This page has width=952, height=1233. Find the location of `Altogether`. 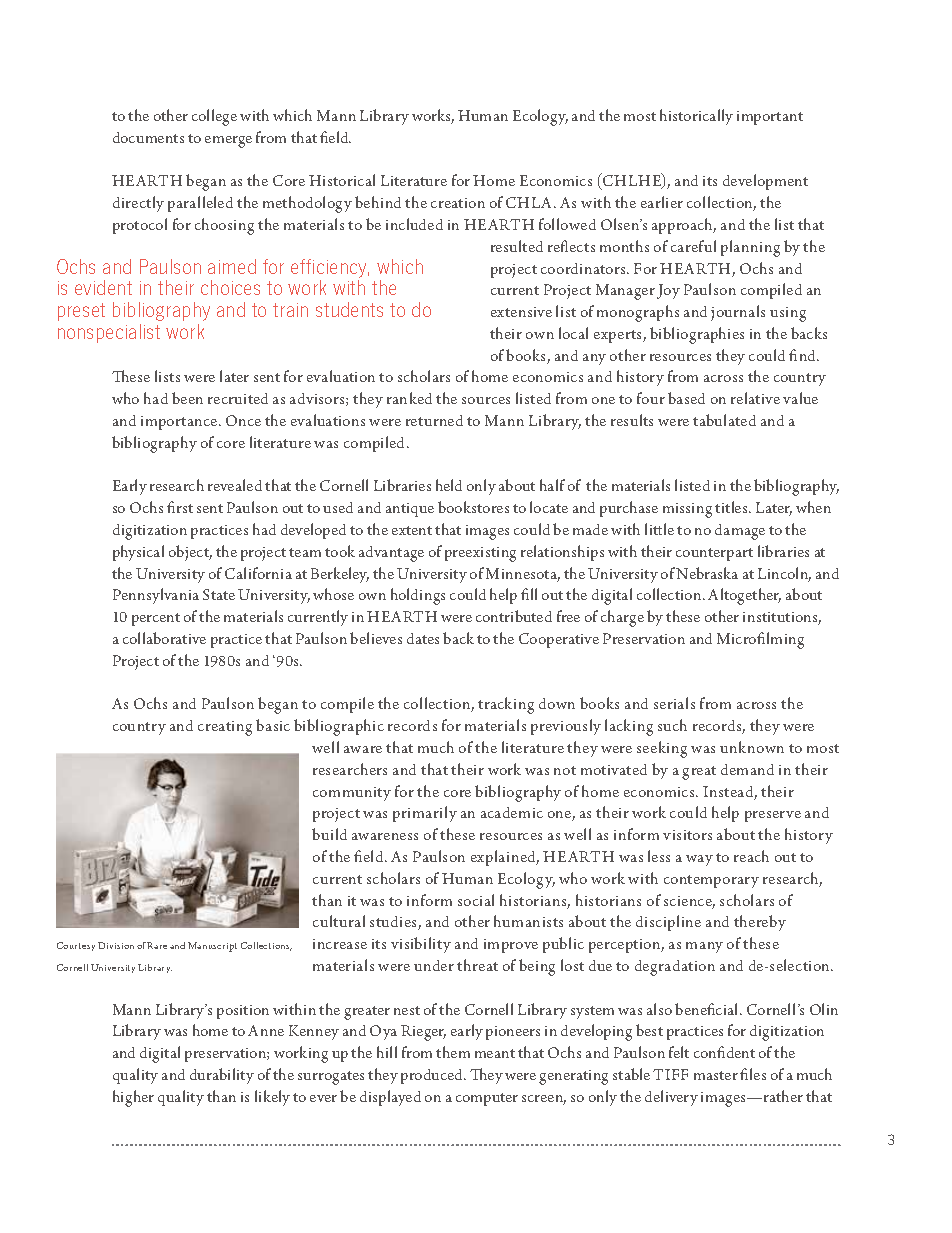

Altogether is located at coordinates (744, 596).
